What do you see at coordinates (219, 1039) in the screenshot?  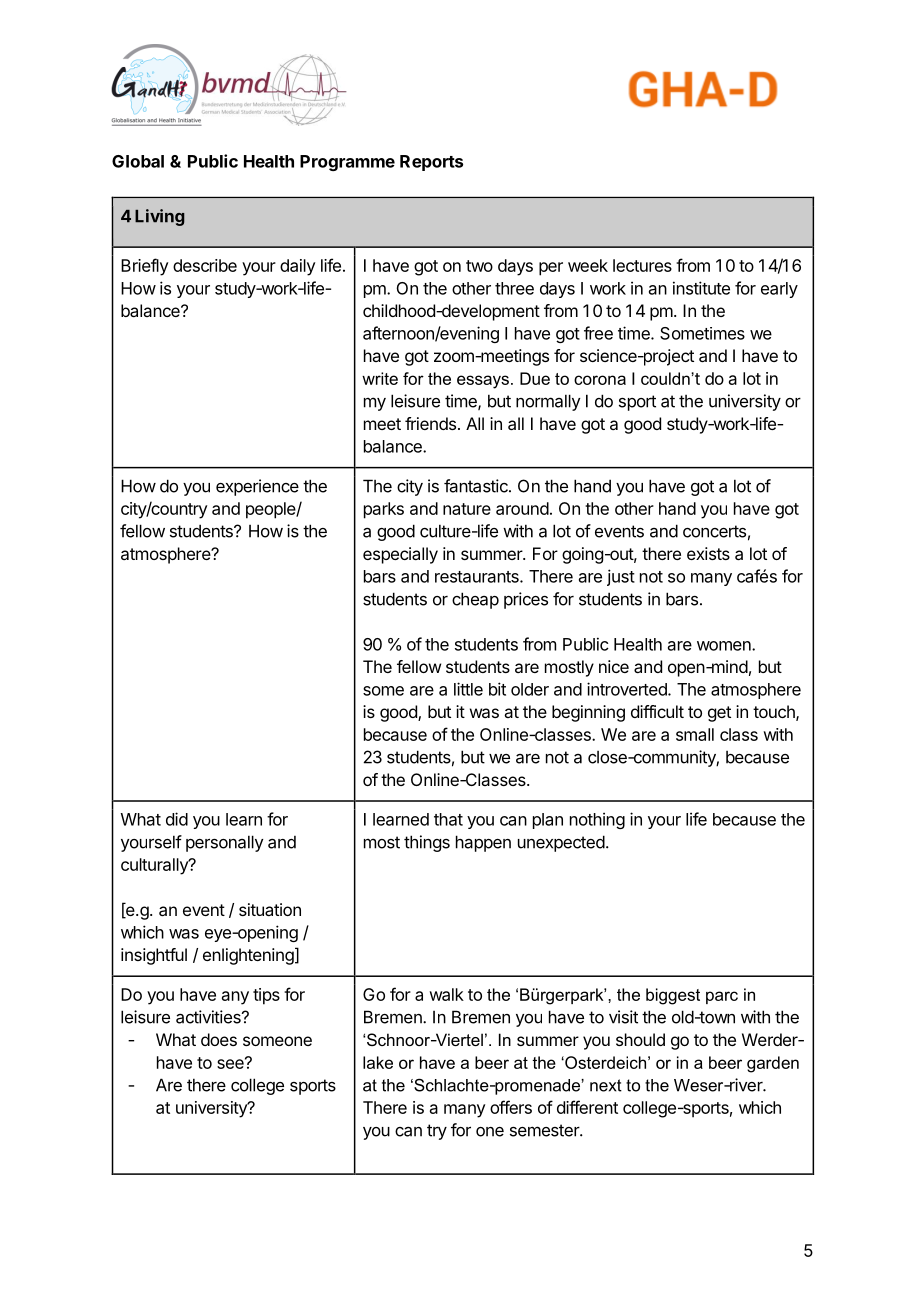 I see `does` at bounding box center [219, 1039].
